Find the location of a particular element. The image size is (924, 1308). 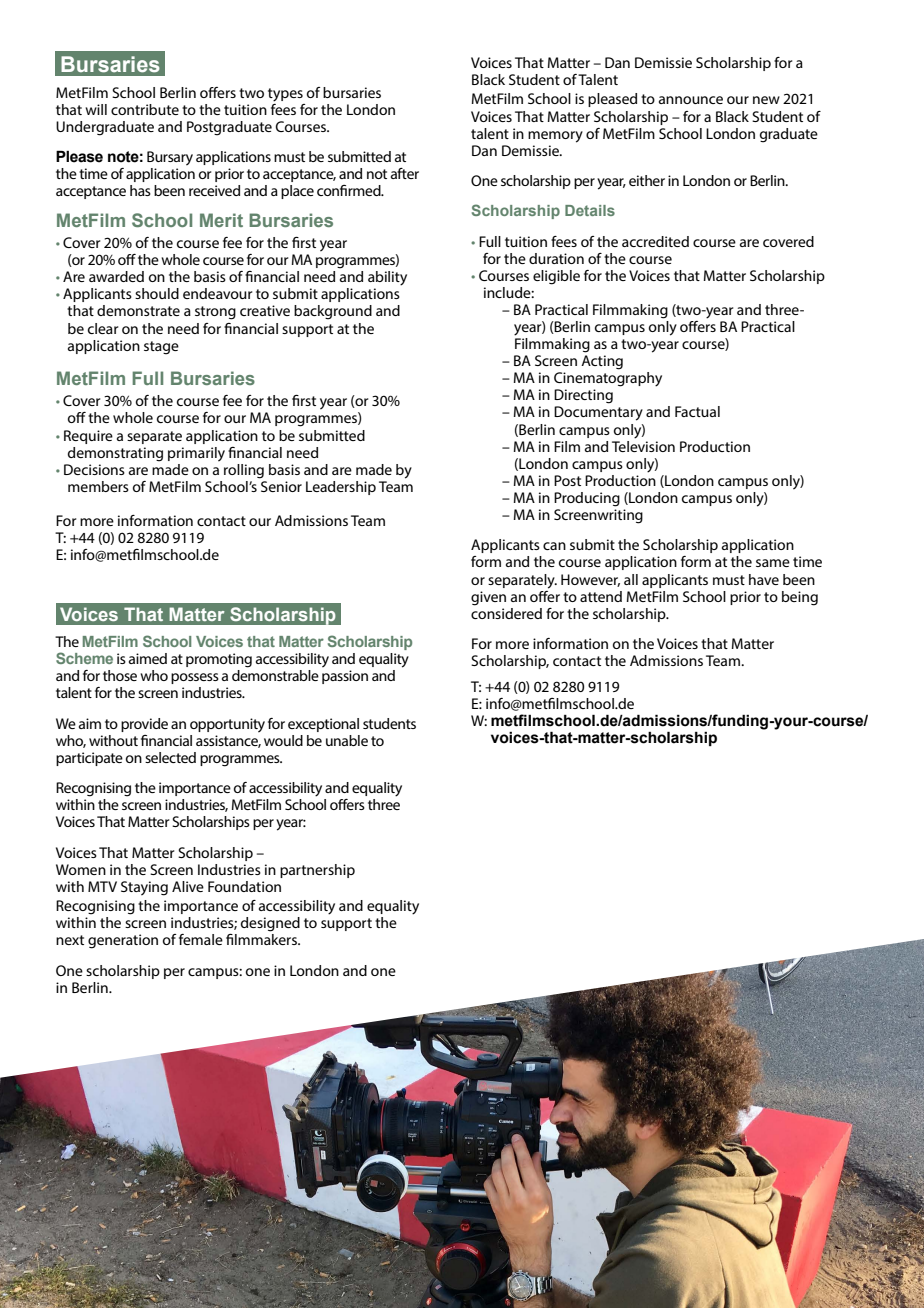

after is located at coordinates (405, 173).
